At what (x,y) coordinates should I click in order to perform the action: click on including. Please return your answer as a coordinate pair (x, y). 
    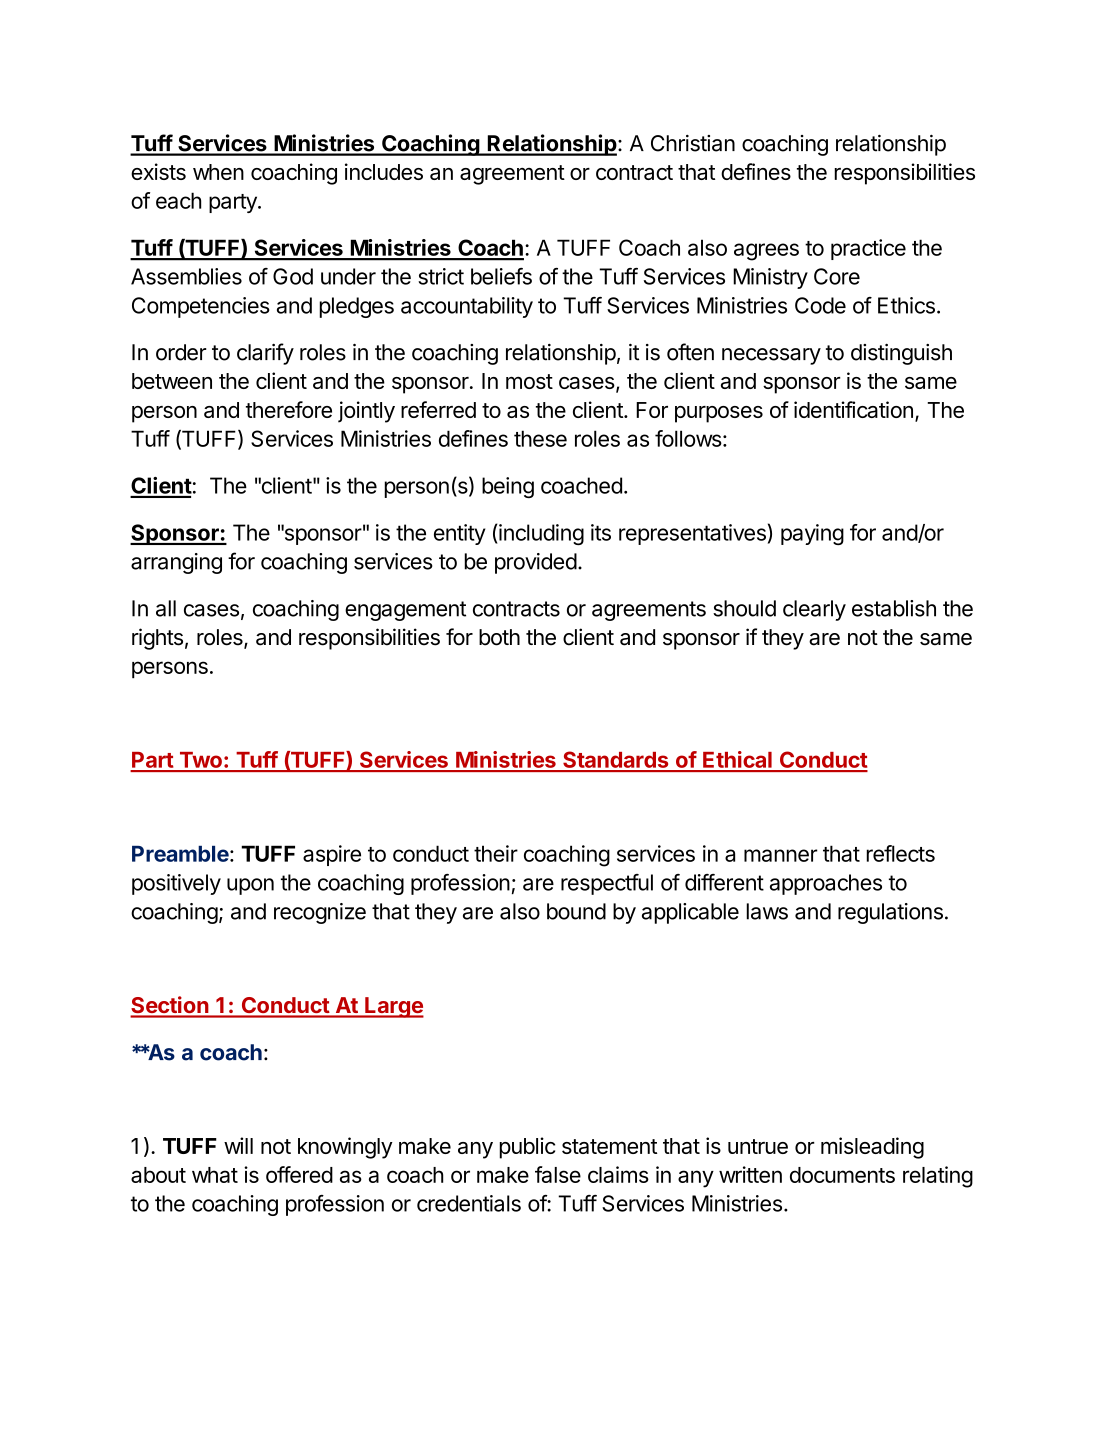
    Looking at the image, I should click on (540, 534).
